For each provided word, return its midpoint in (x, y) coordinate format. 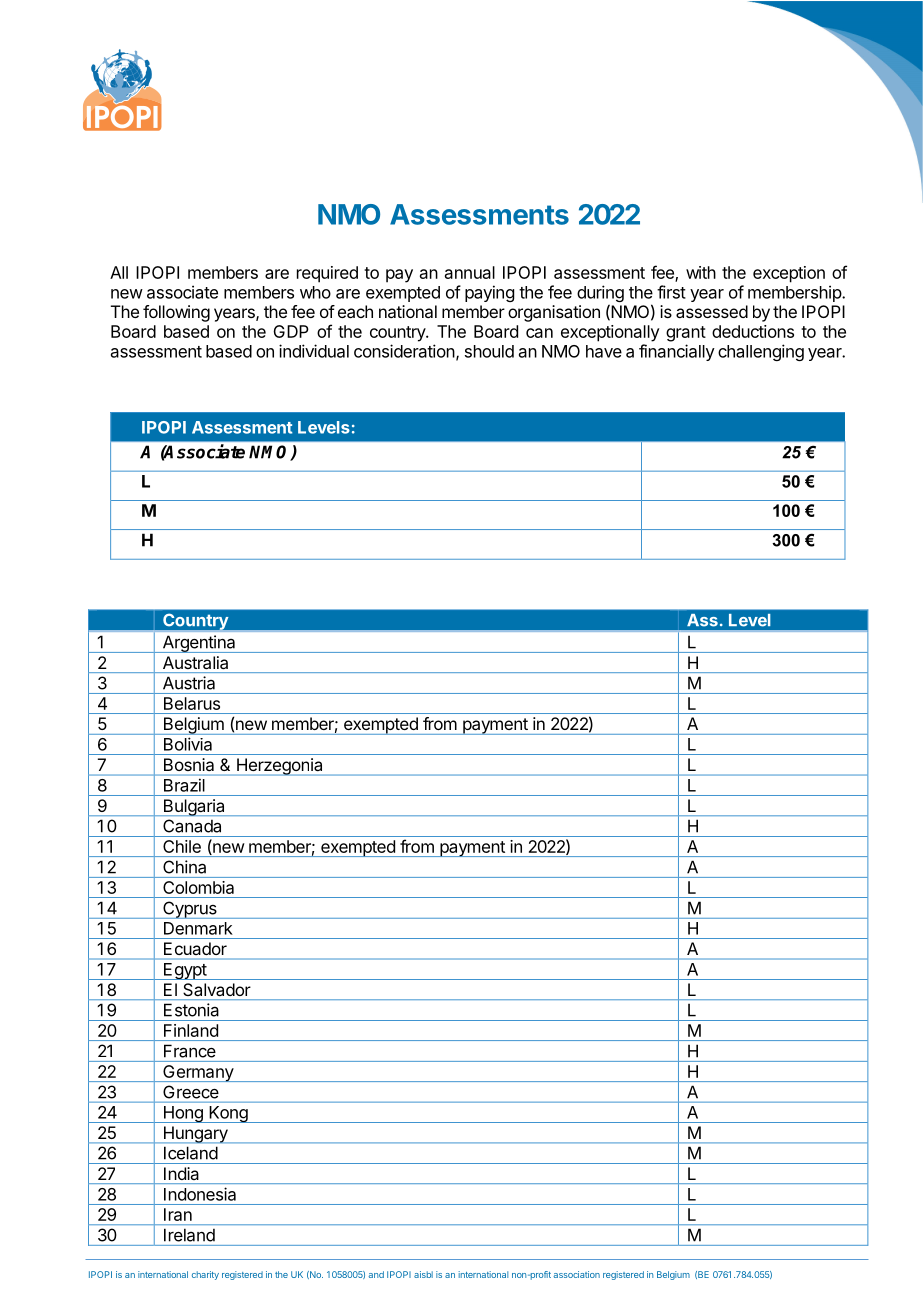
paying (489, 293)
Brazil (184, 785)
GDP (291, 331)
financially (677, 352)
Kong (228, 1114)
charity (205, 1275)
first (671, 292)
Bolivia (188, 744)
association (577, 1274)
